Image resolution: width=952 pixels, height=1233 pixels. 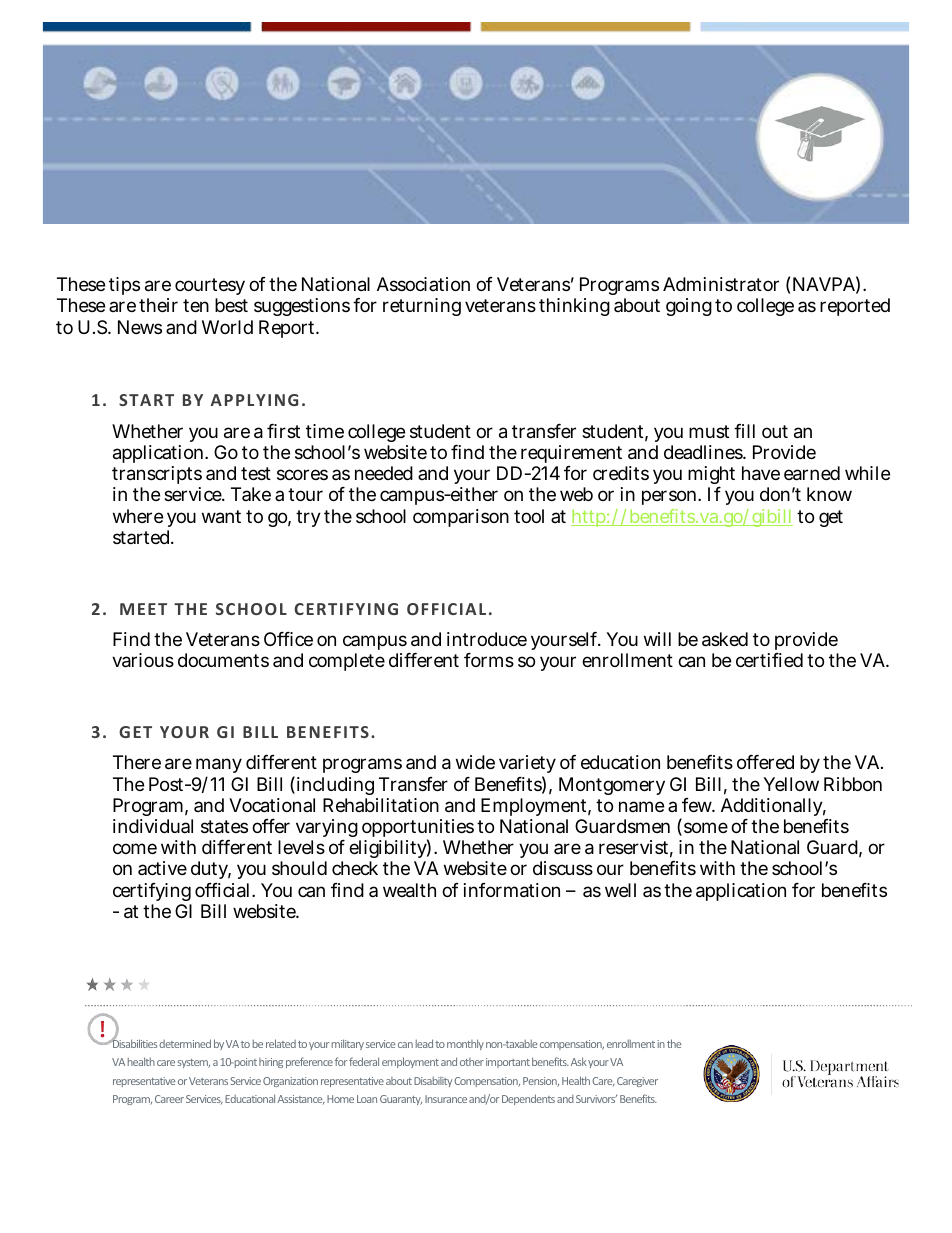 What do you see at coordinates (224, 827) in the screenshot?
I see `states` at bounding box center [224, 827].
